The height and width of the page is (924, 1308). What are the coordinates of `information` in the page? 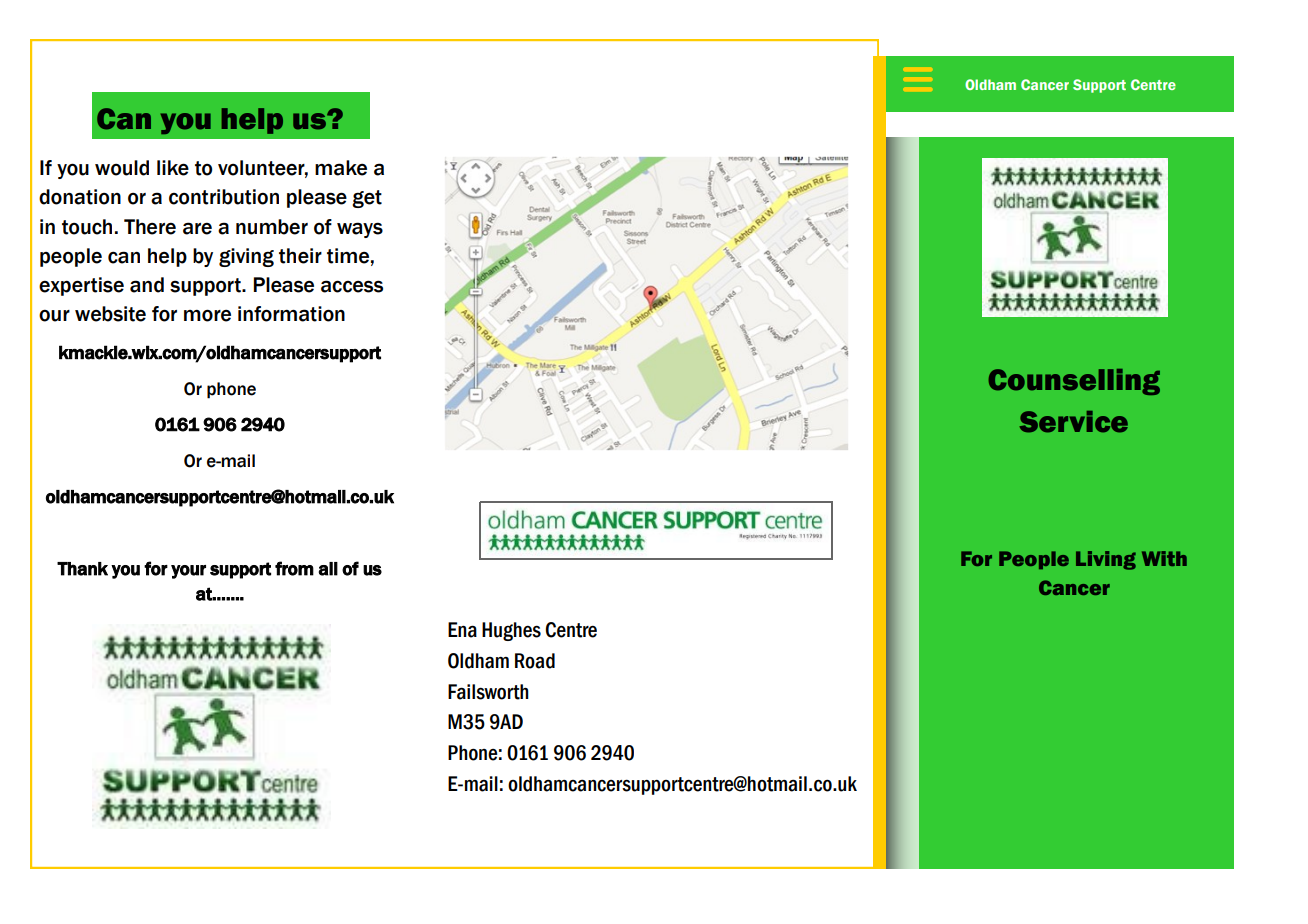 It's located at (291, 314).
